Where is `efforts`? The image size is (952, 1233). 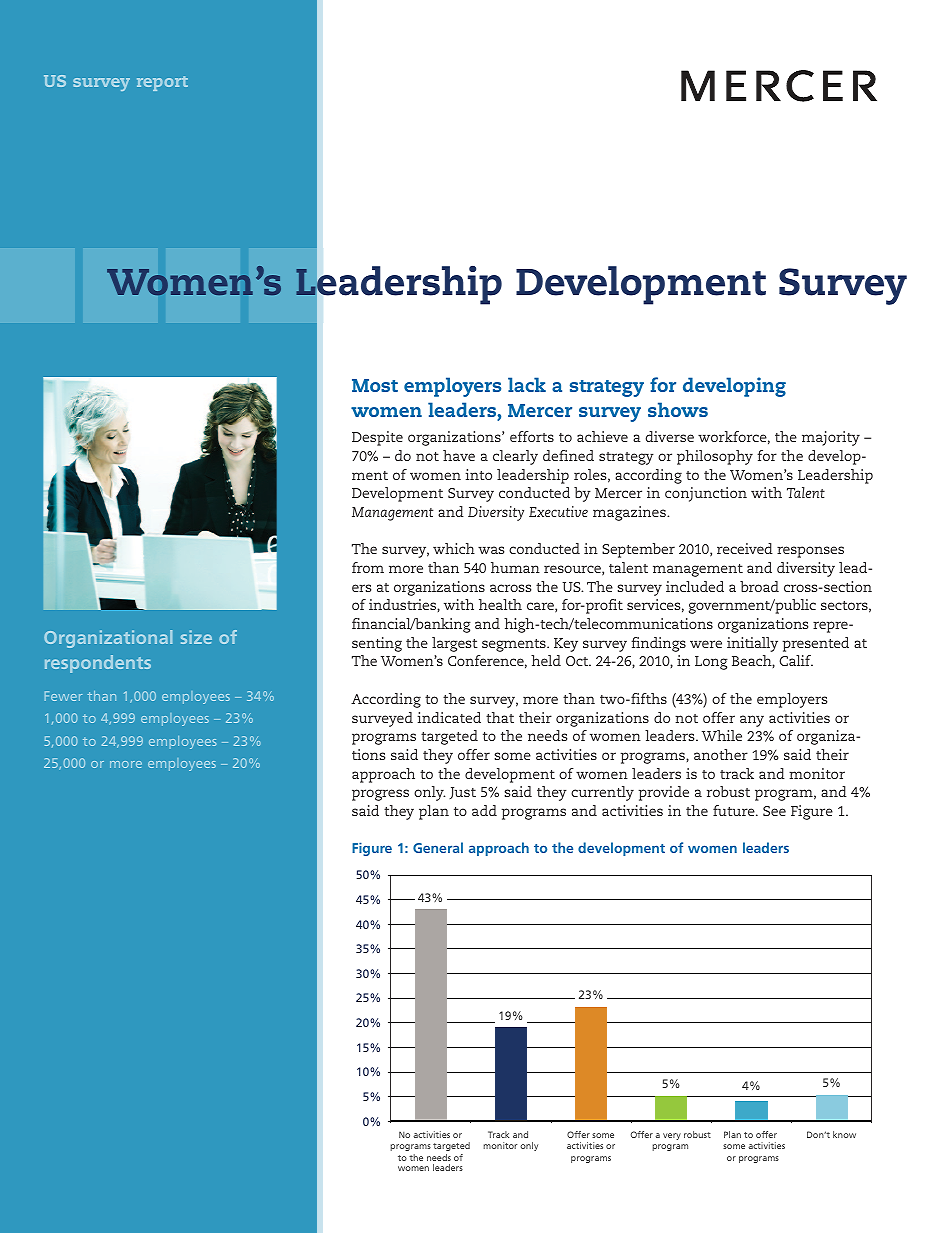 efforts is located at coordinates (532, 436).
